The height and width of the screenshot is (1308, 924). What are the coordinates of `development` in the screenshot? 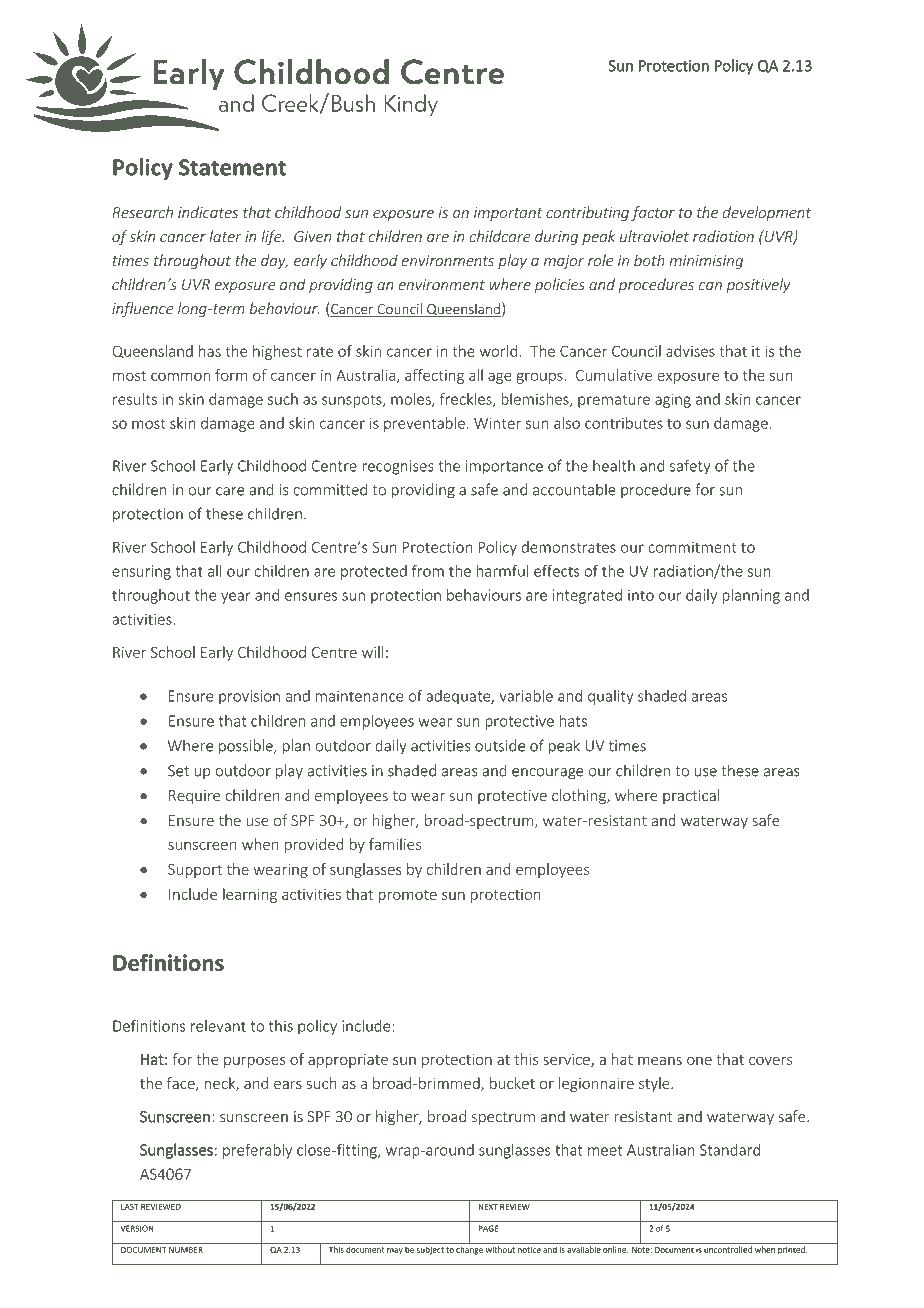 It's located at (767, 213).
